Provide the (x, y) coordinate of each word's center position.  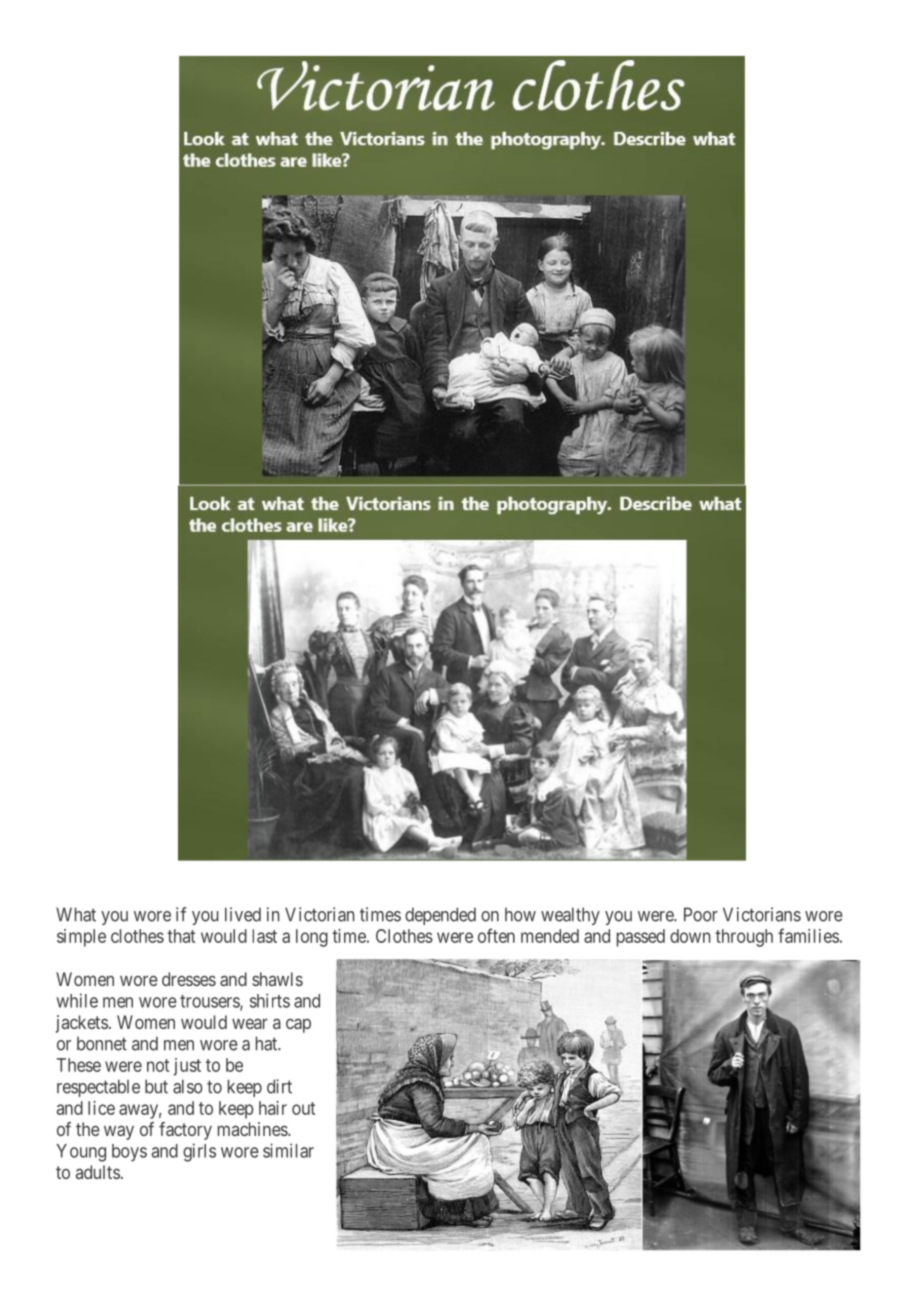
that (181, 936)
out (303, 1108)
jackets (82, 1024)
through (744, 938)
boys (129, 1153)
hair (273, 1108)
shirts (270, 1000)
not (158, 1065)
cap (298, 1025)
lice (101, 1108)
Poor (701, 914)
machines (253, 1129)
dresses (189, 979)
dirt (279, 1086)
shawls (277, 979)
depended (440, 916)
